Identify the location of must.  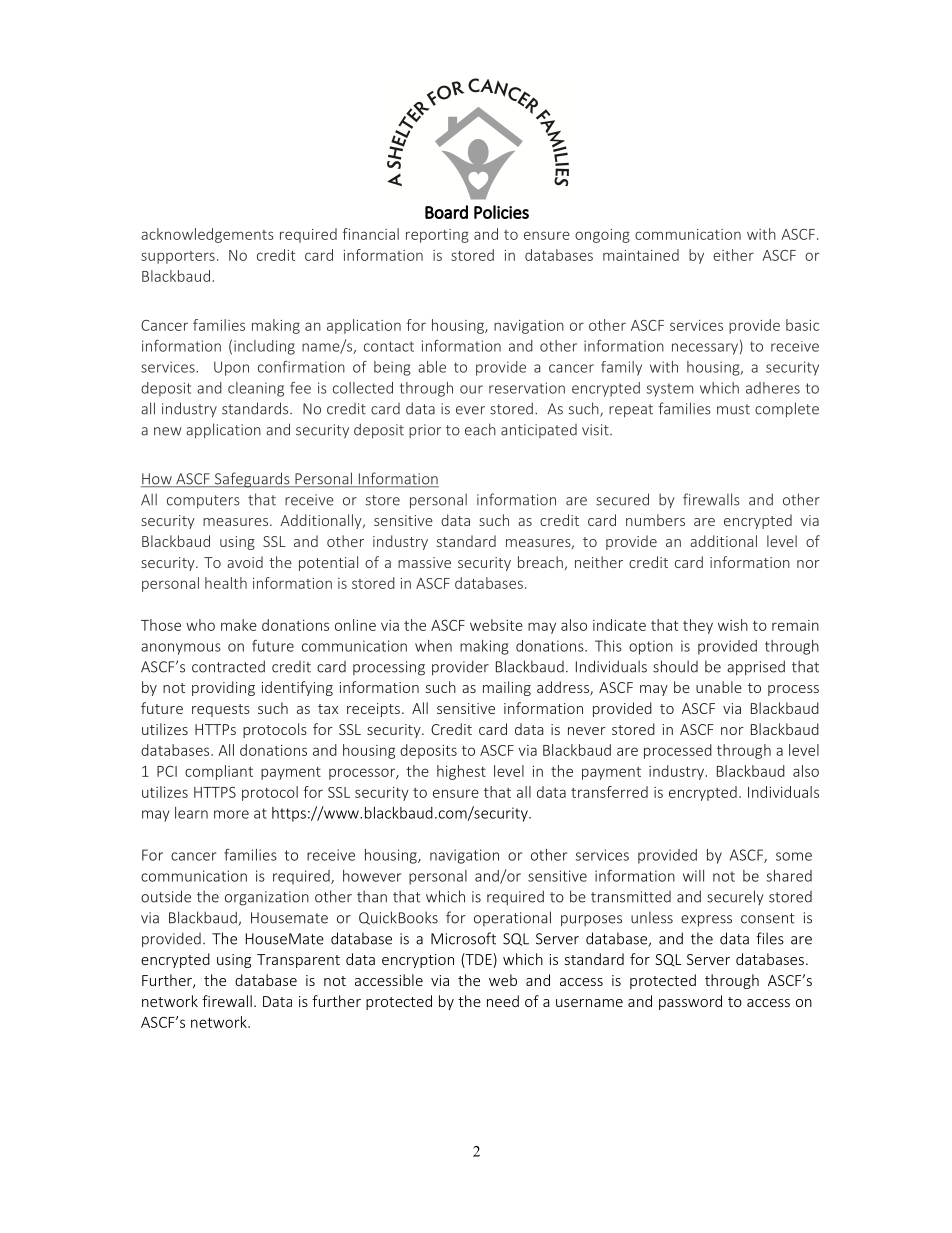
(733, 409).
